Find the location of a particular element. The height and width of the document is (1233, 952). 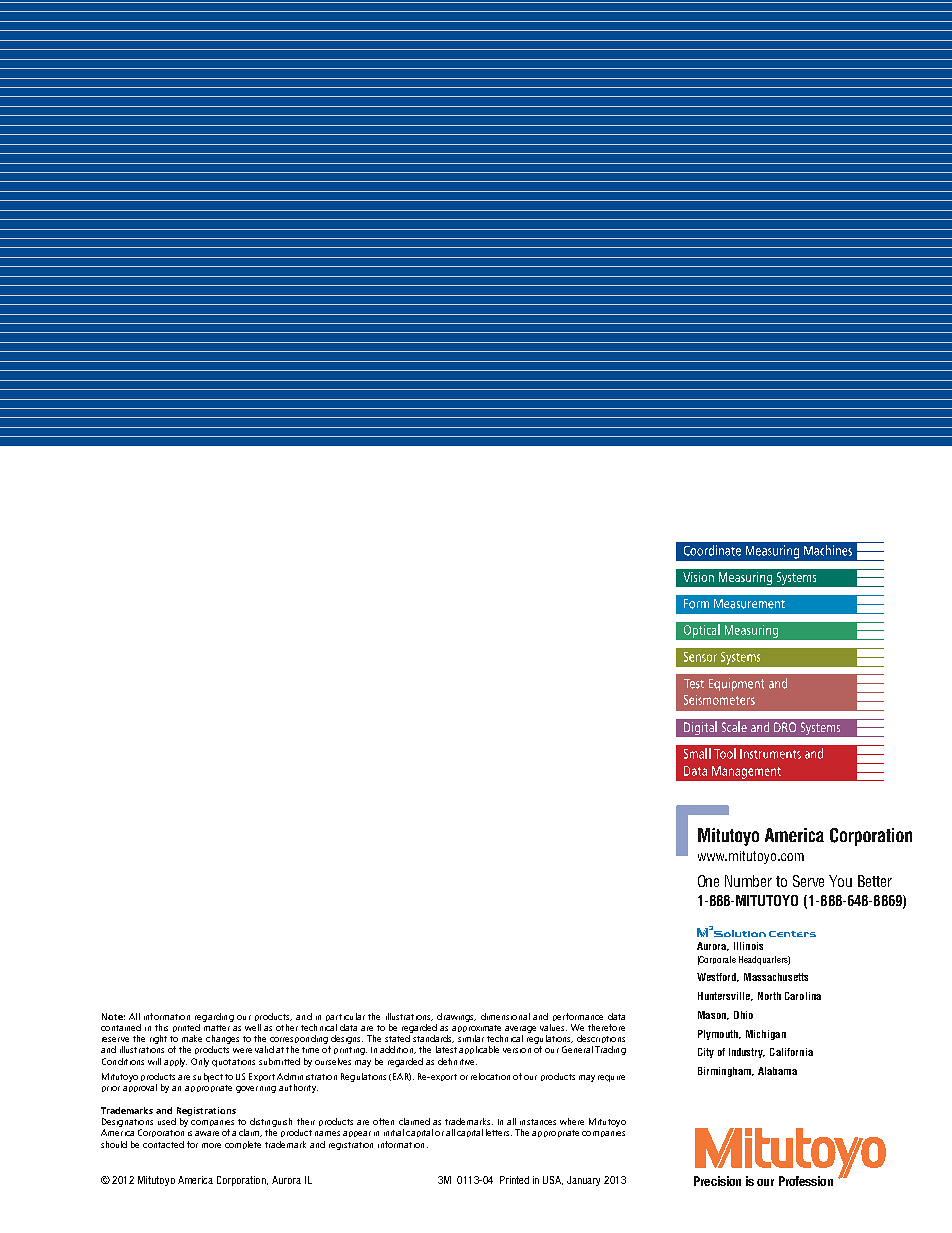

Number is located at coordinates (748, 881).
